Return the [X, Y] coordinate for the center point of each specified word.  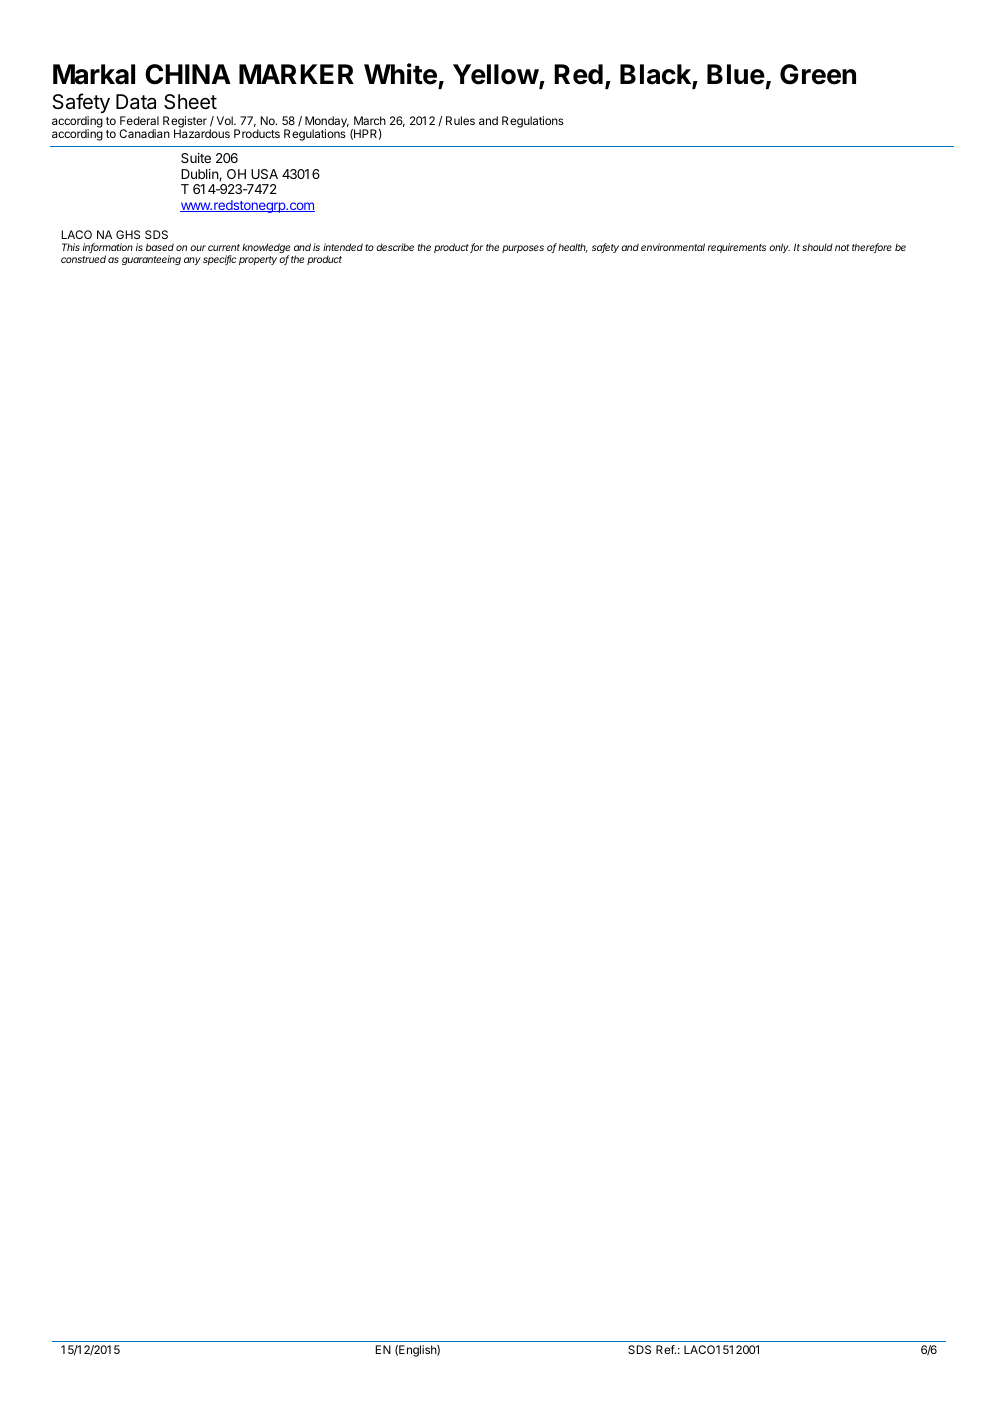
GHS [128, 234]
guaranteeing [151, 260]
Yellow [496, 75]
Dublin [200, 175]
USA [264, 174]
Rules [460, 120]
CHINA [188, 74]
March [370, 120]
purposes [523, 249]
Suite [196, 158]
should [817, 247]
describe [395, 247]
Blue [736, 74]
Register [185, 123]
